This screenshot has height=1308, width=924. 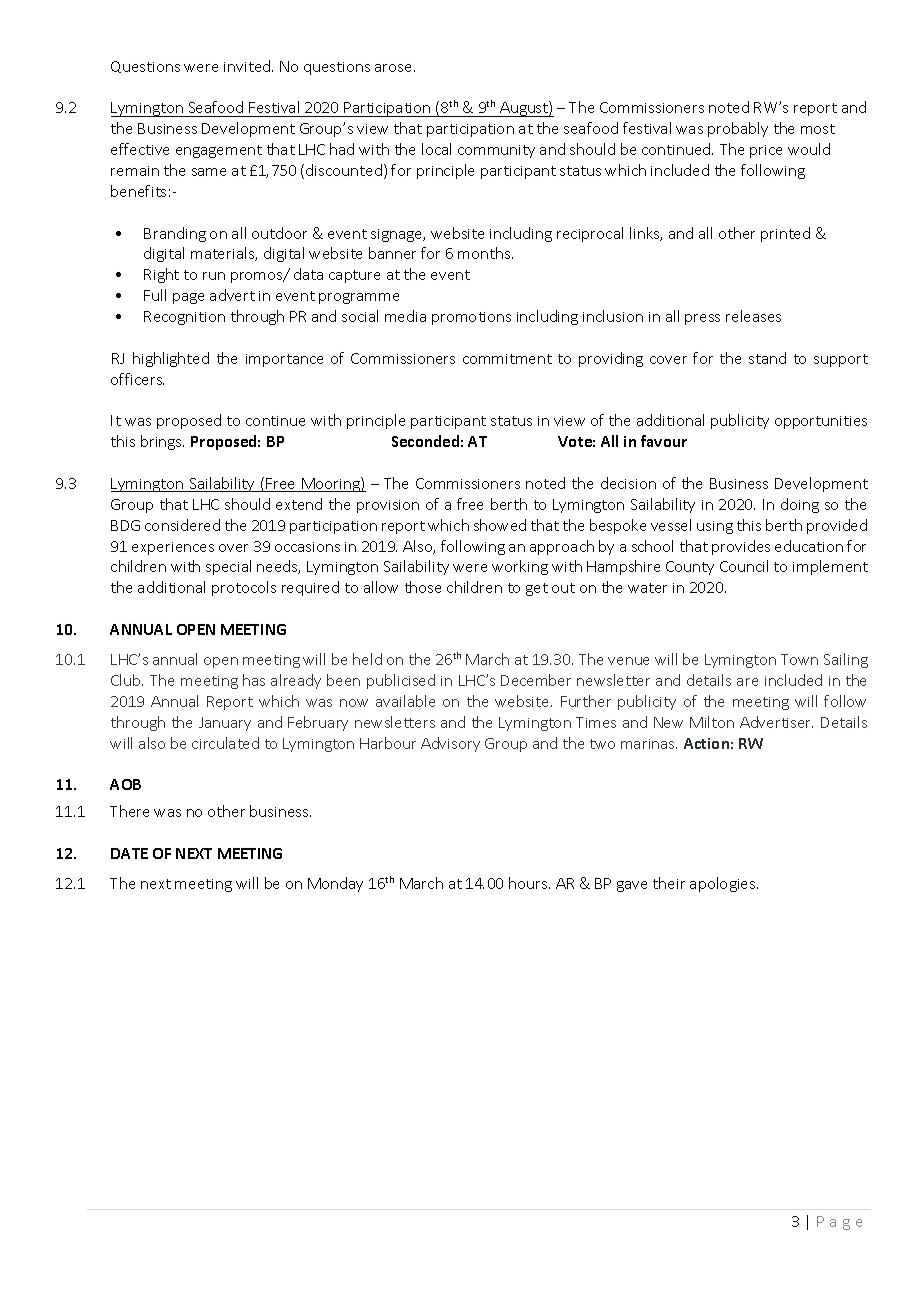 I want to click on run, so click(x=214, y=276).
